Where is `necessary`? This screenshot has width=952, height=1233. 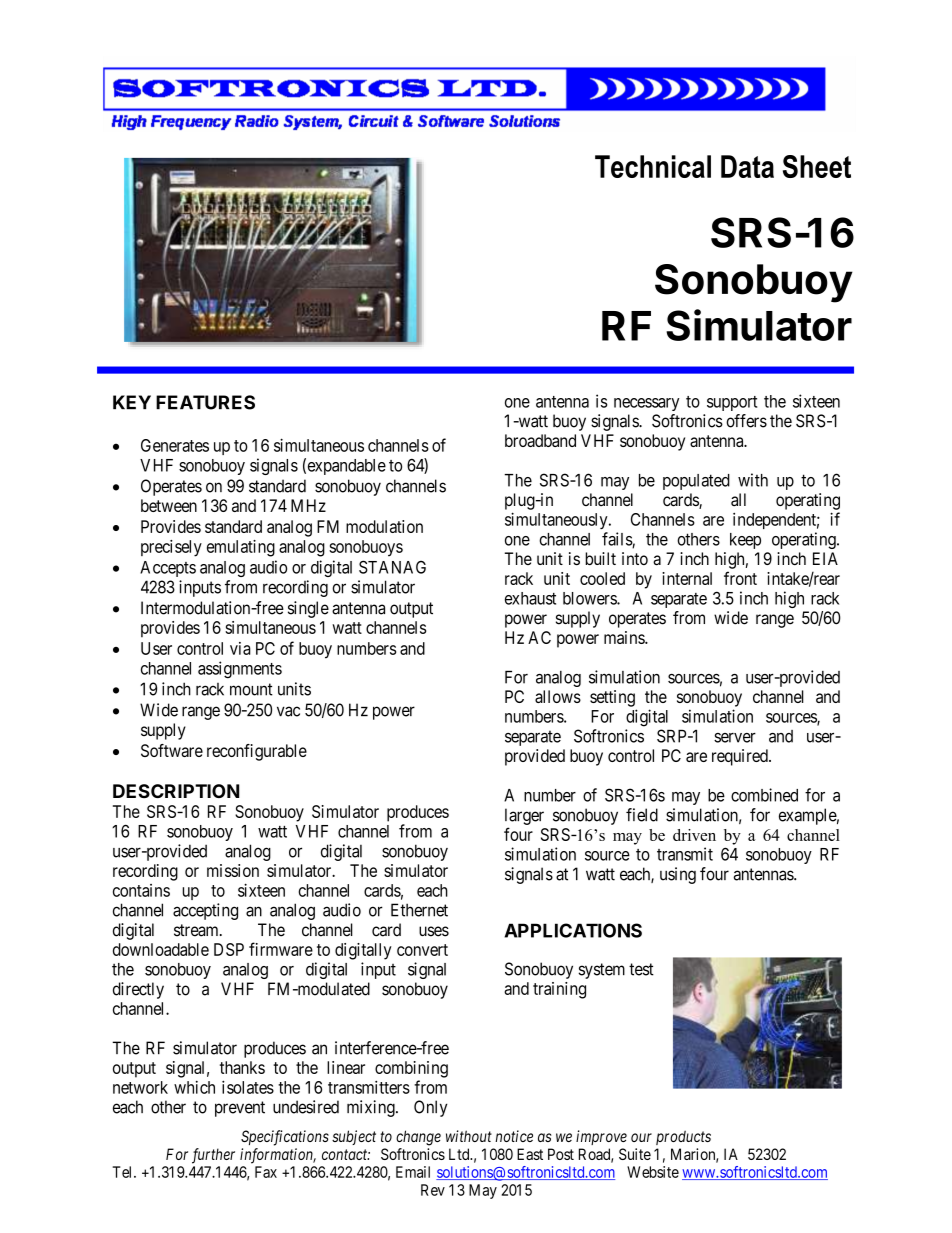
necessary is located at coordinates (646, 404).
